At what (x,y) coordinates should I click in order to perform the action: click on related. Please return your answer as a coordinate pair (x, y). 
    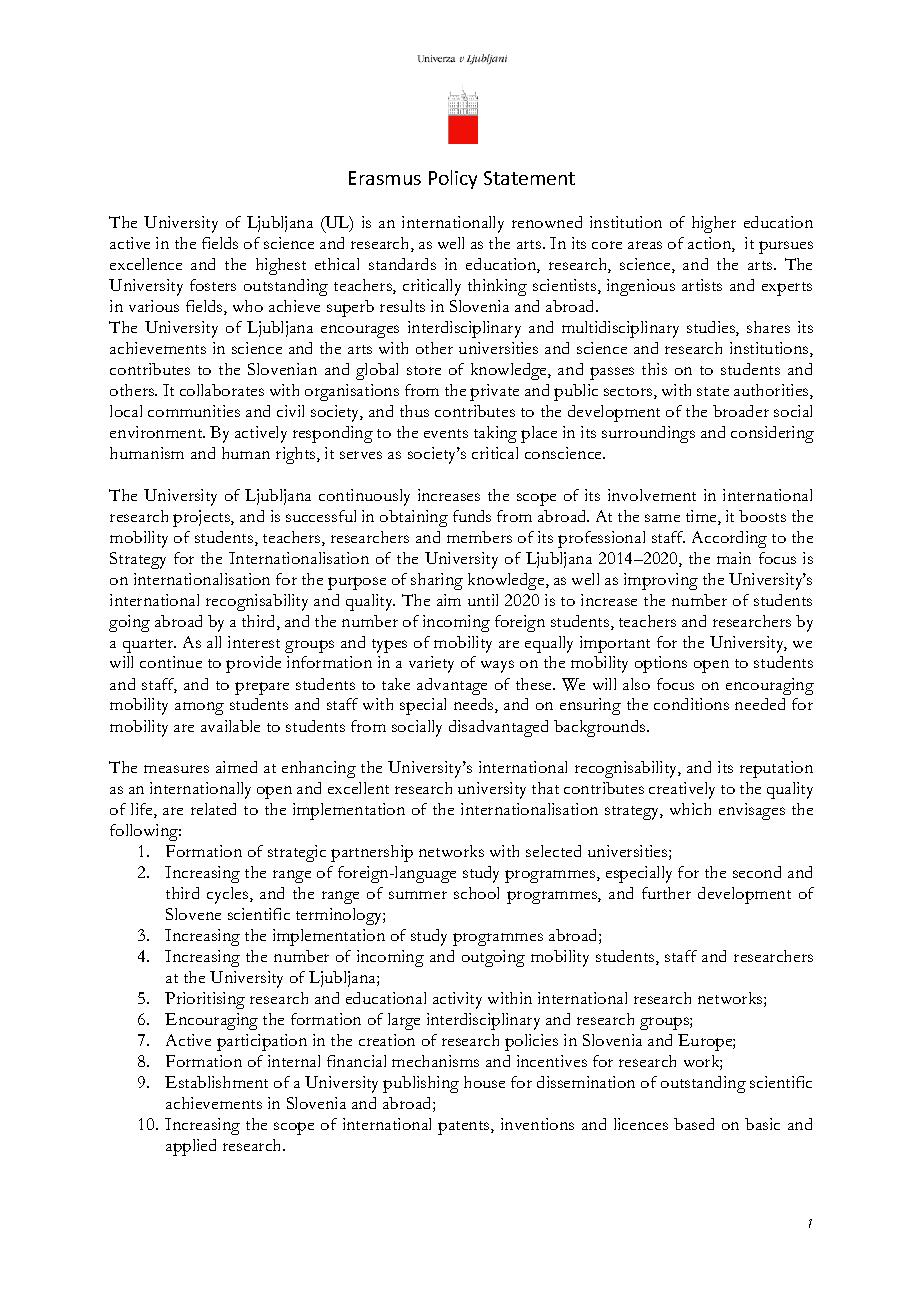
    Looking at the image, I should click on (213, 809).
